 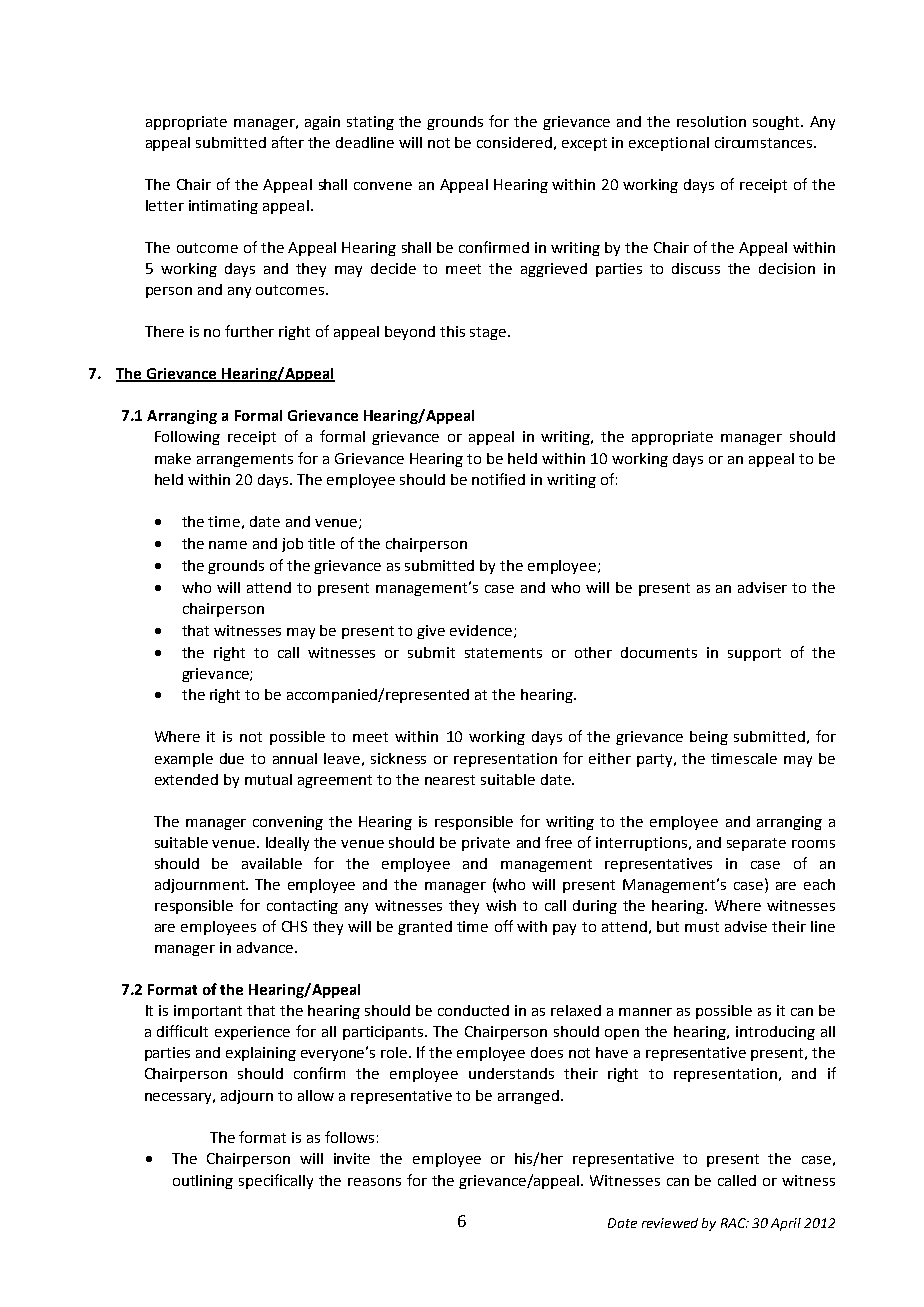 What do you see at coordinates (232, 758) in the document?
I see `due` at bounding box center [232, 758].
